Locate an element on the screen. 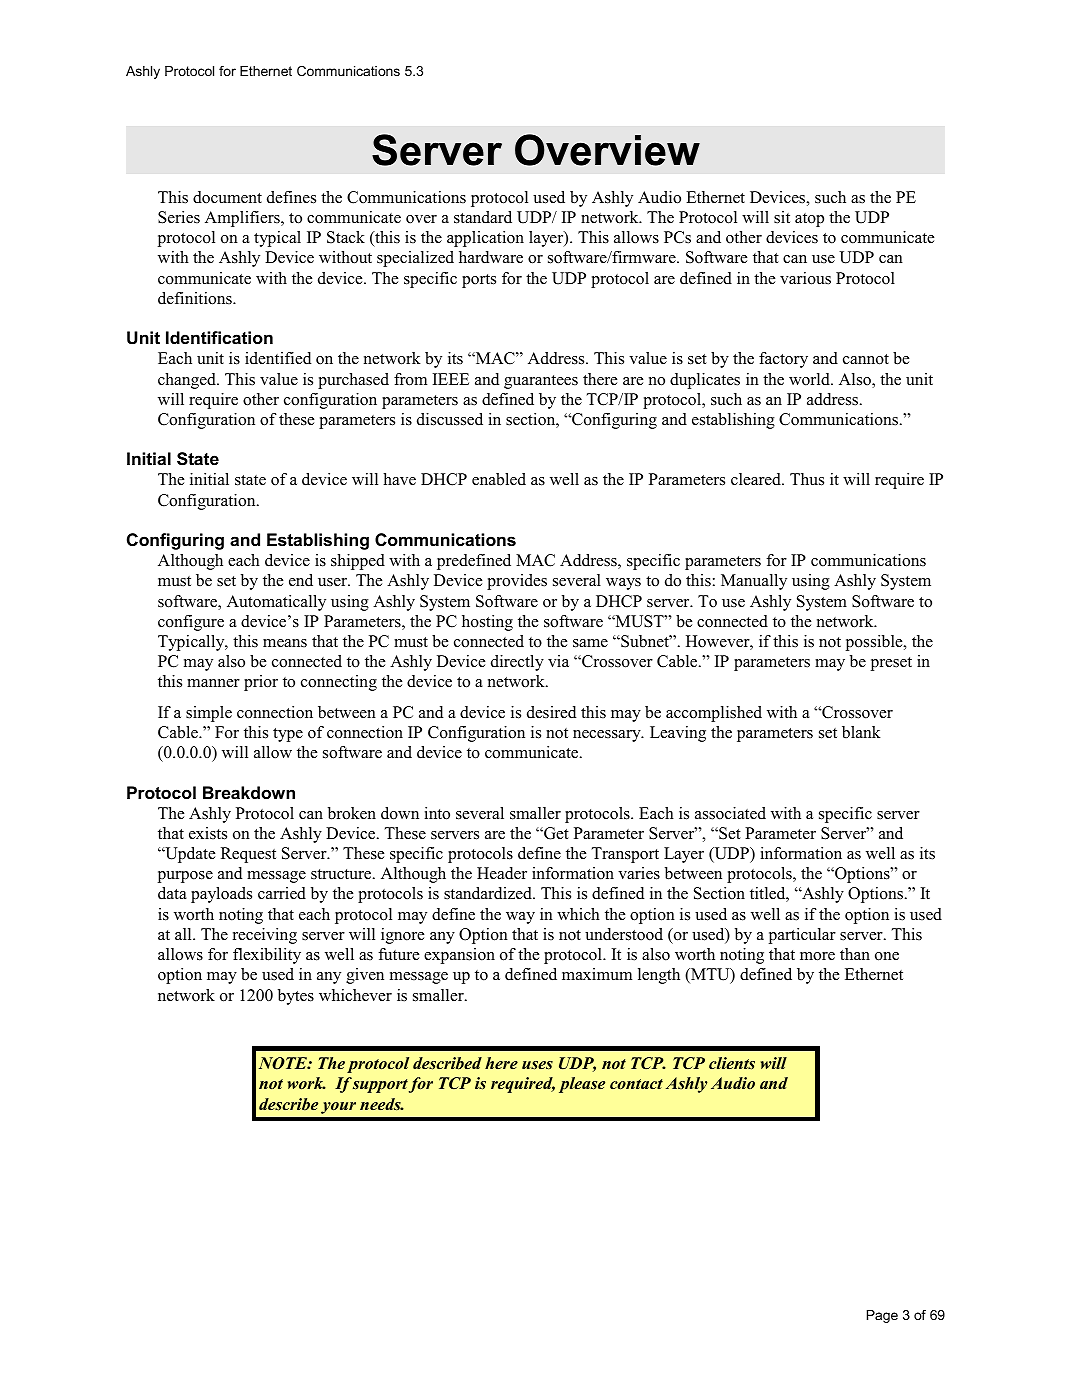  particular is located at coordinates (802, 936).
